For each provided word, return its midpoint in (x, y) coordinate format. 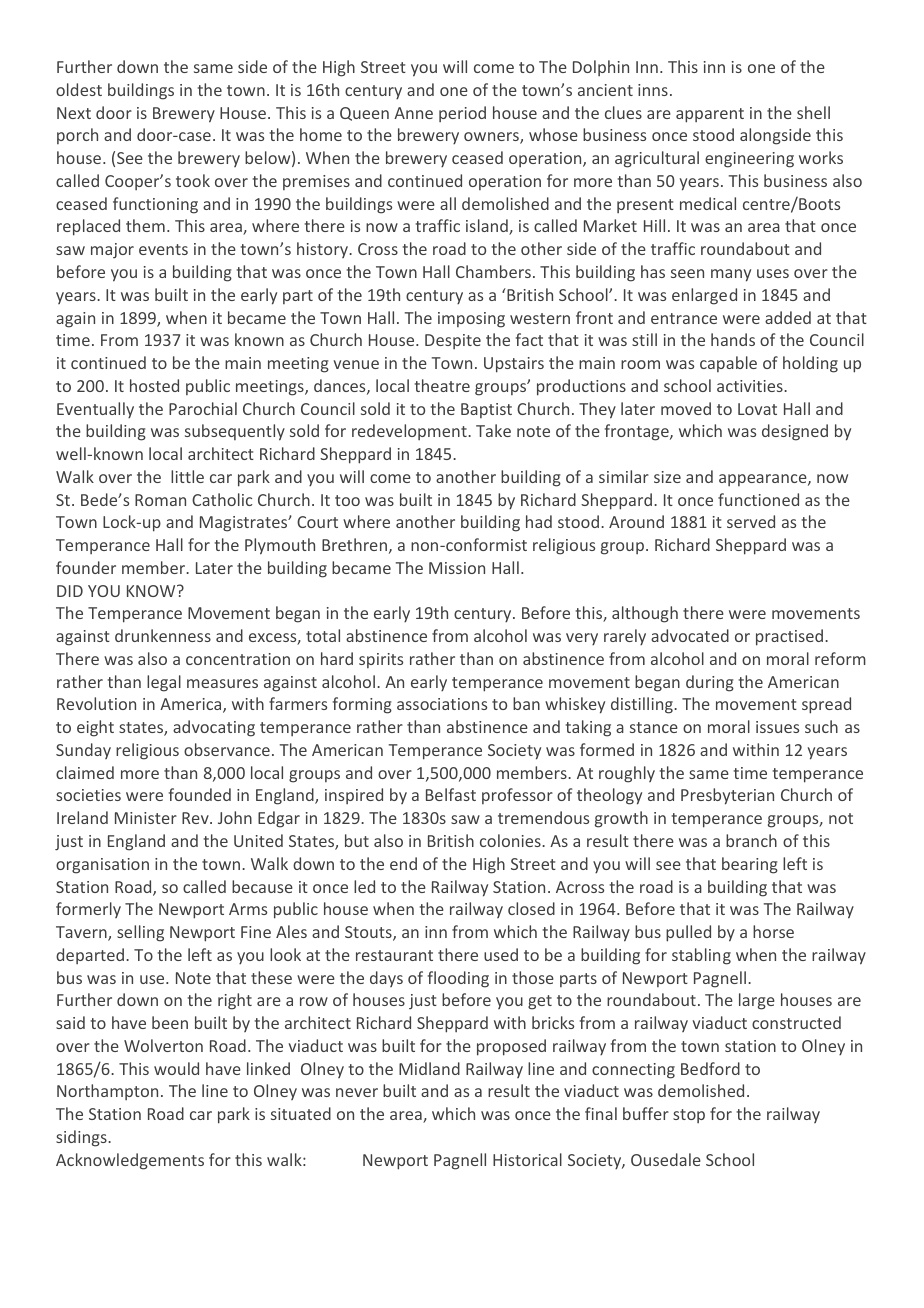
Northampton (107, 1092)
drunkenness (163, 635)
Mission (457, 568)
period (462, 114)
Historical (527, 1159)
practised (789, 637)
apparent (710, 115)
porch (77, 136)
